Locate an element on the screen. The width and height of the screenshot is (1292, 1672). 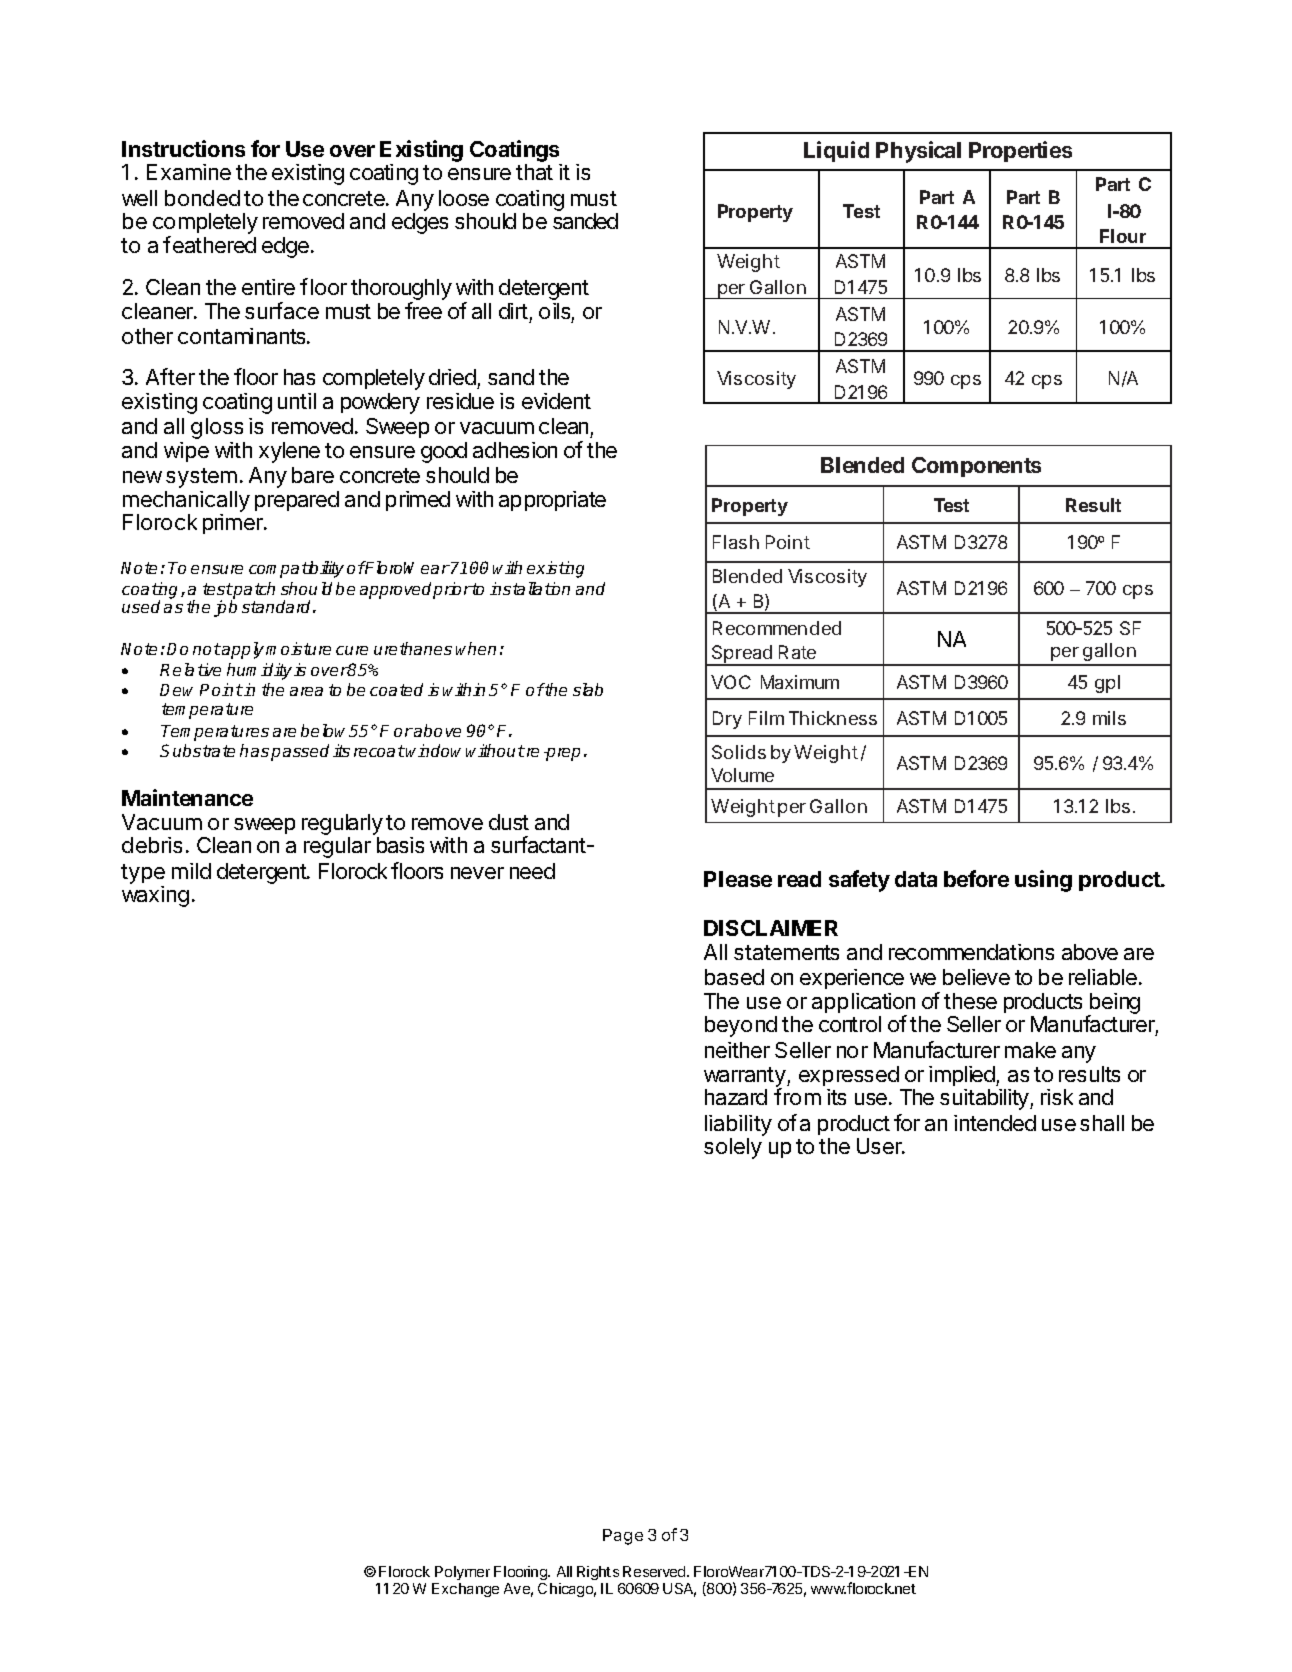
Polymer is located at coordinates (462, 1573).
